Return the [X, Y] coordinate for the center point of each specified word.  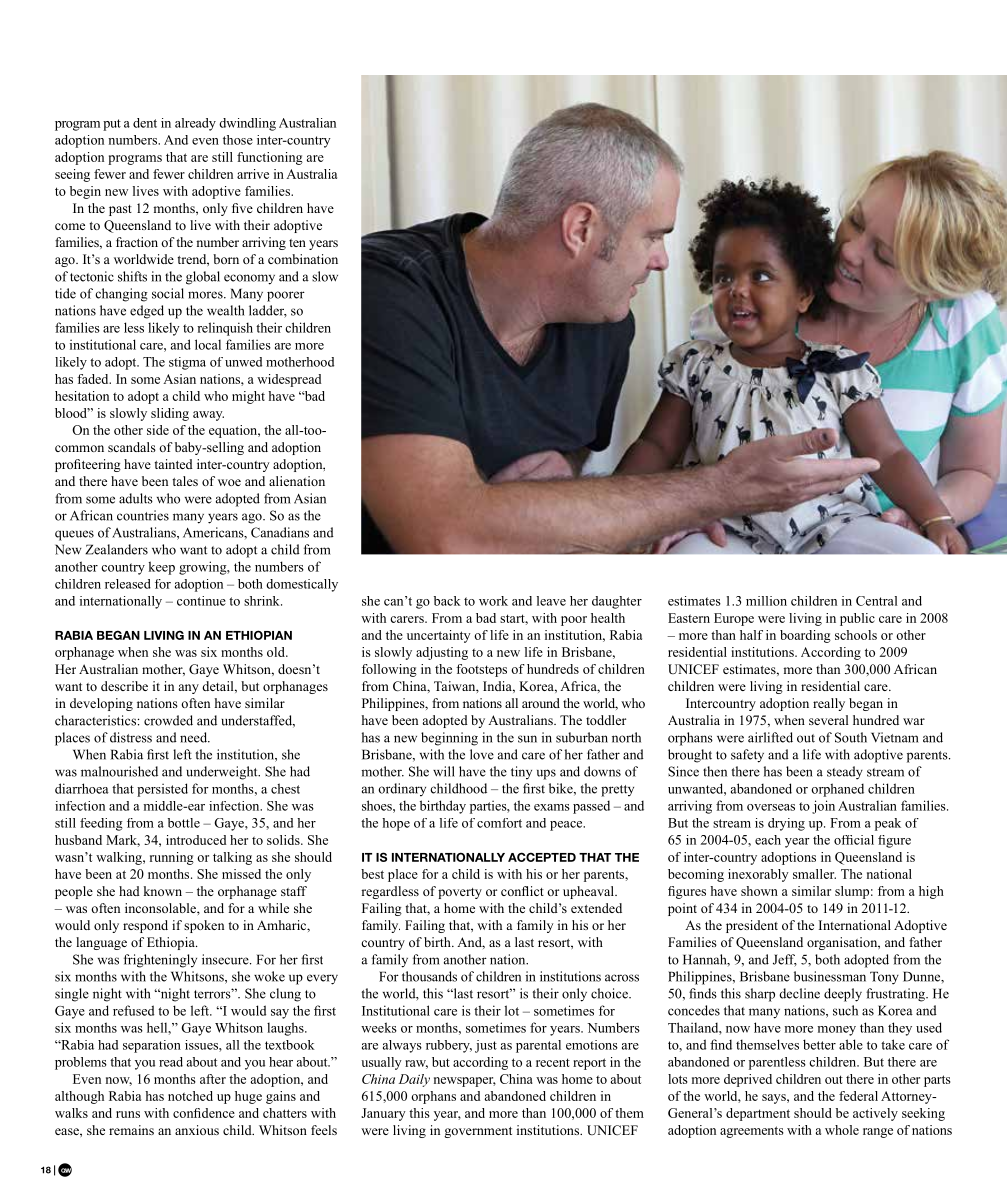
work [493, 601]
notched [190, 1096]
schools [856, 635]
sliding [170, 414]
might [248, 397]
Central [876, 601]
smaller [814, 874]
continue [201, 601]
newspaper [465, 1082]
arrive [253, 174]
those [238, 140]
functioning [270, 158]
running [172, 858]
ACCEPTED [542, 857]
